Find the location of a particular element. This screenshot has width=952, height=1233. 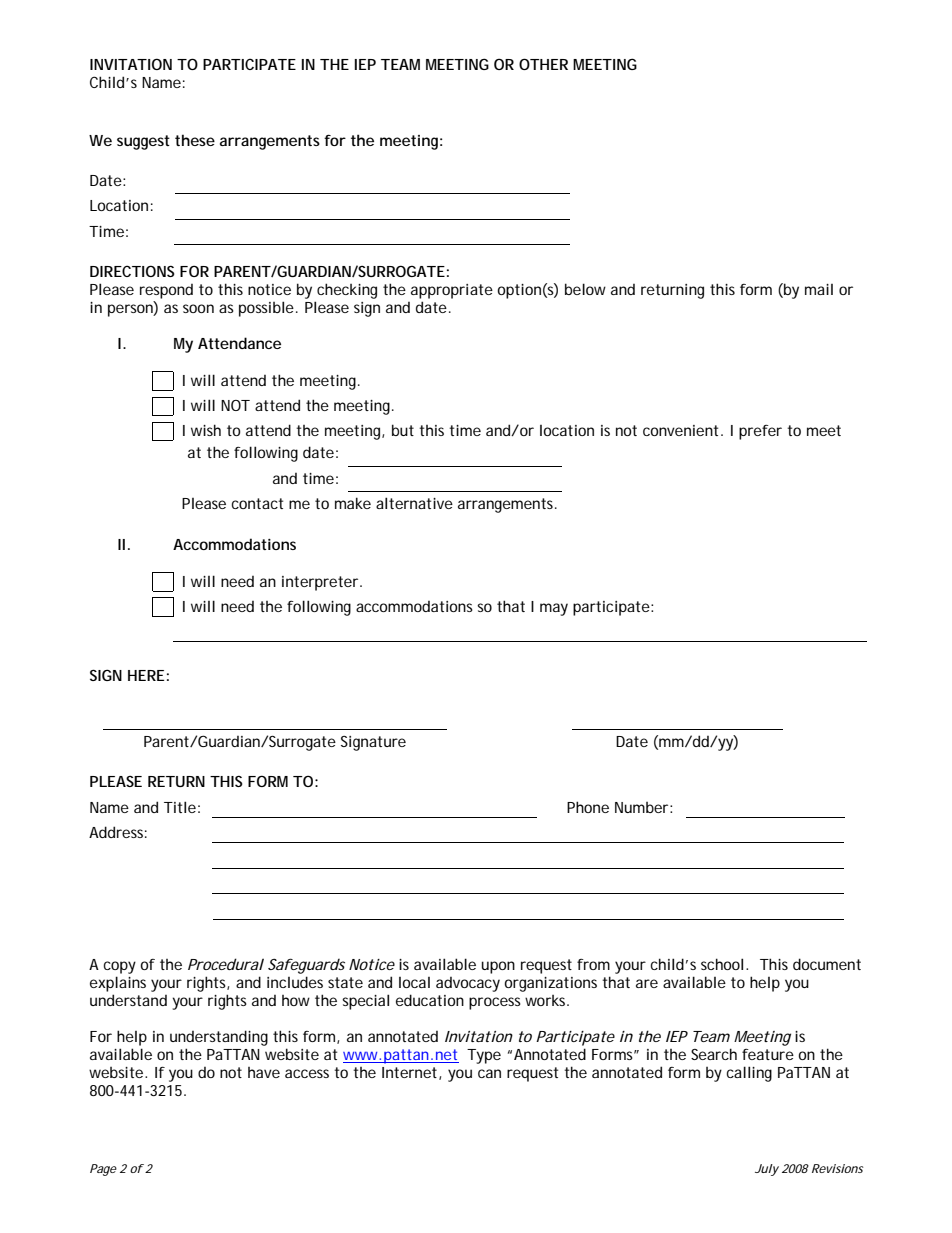

Page is located at coordinates (103, 1170).
